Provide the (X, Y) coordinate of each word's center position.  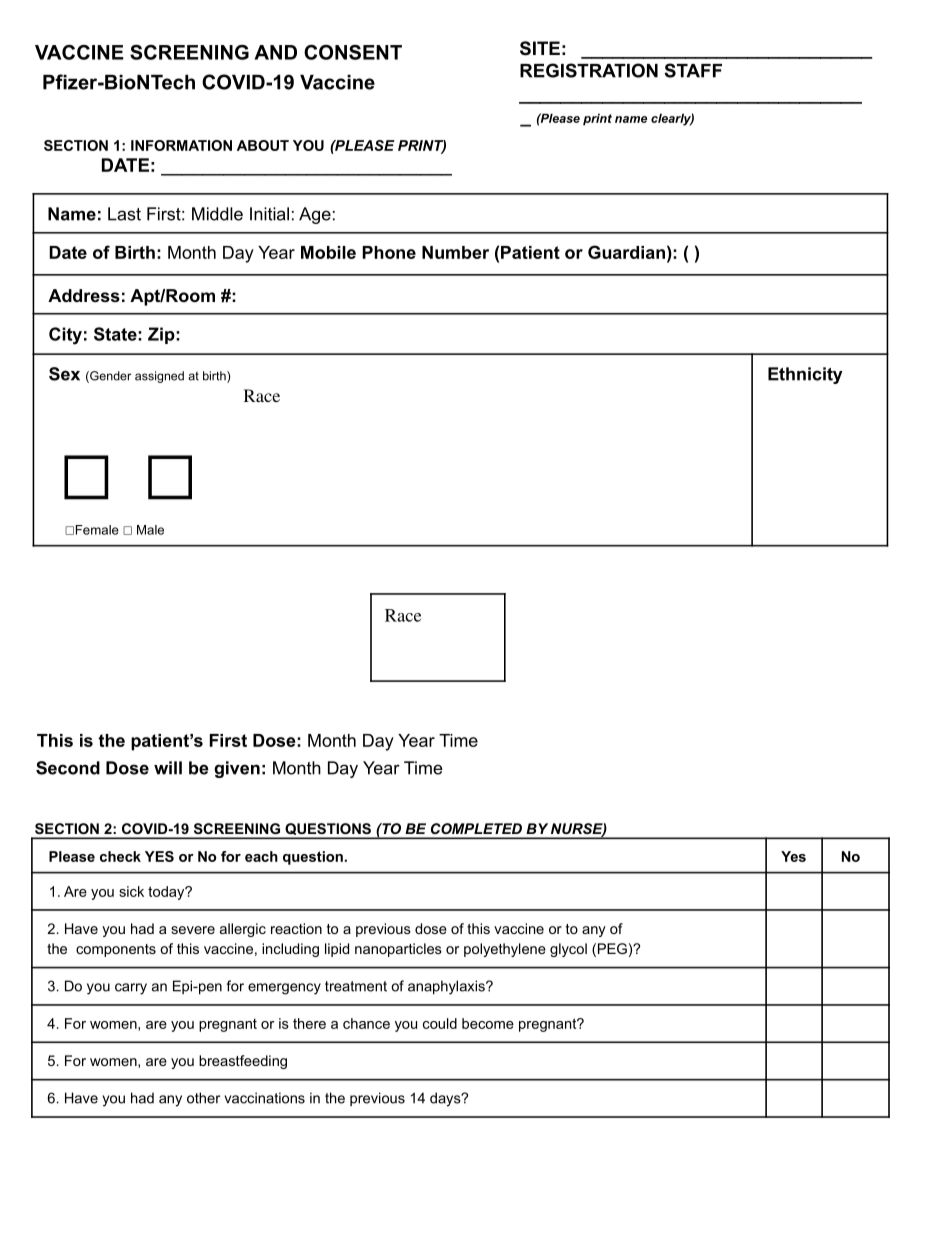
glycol (568, 950)
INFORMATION (181, 145)
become (488, 1023)
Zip (162, 335)
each (261, 856)
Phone (389, 252)
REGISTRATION (589, 70)
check (120, 856)
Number (455, 252)
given (237, 769)
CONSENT (353, 52)
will (168, 768)
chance (366, 1023)
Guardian (626, 252)
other (203, 1098)
